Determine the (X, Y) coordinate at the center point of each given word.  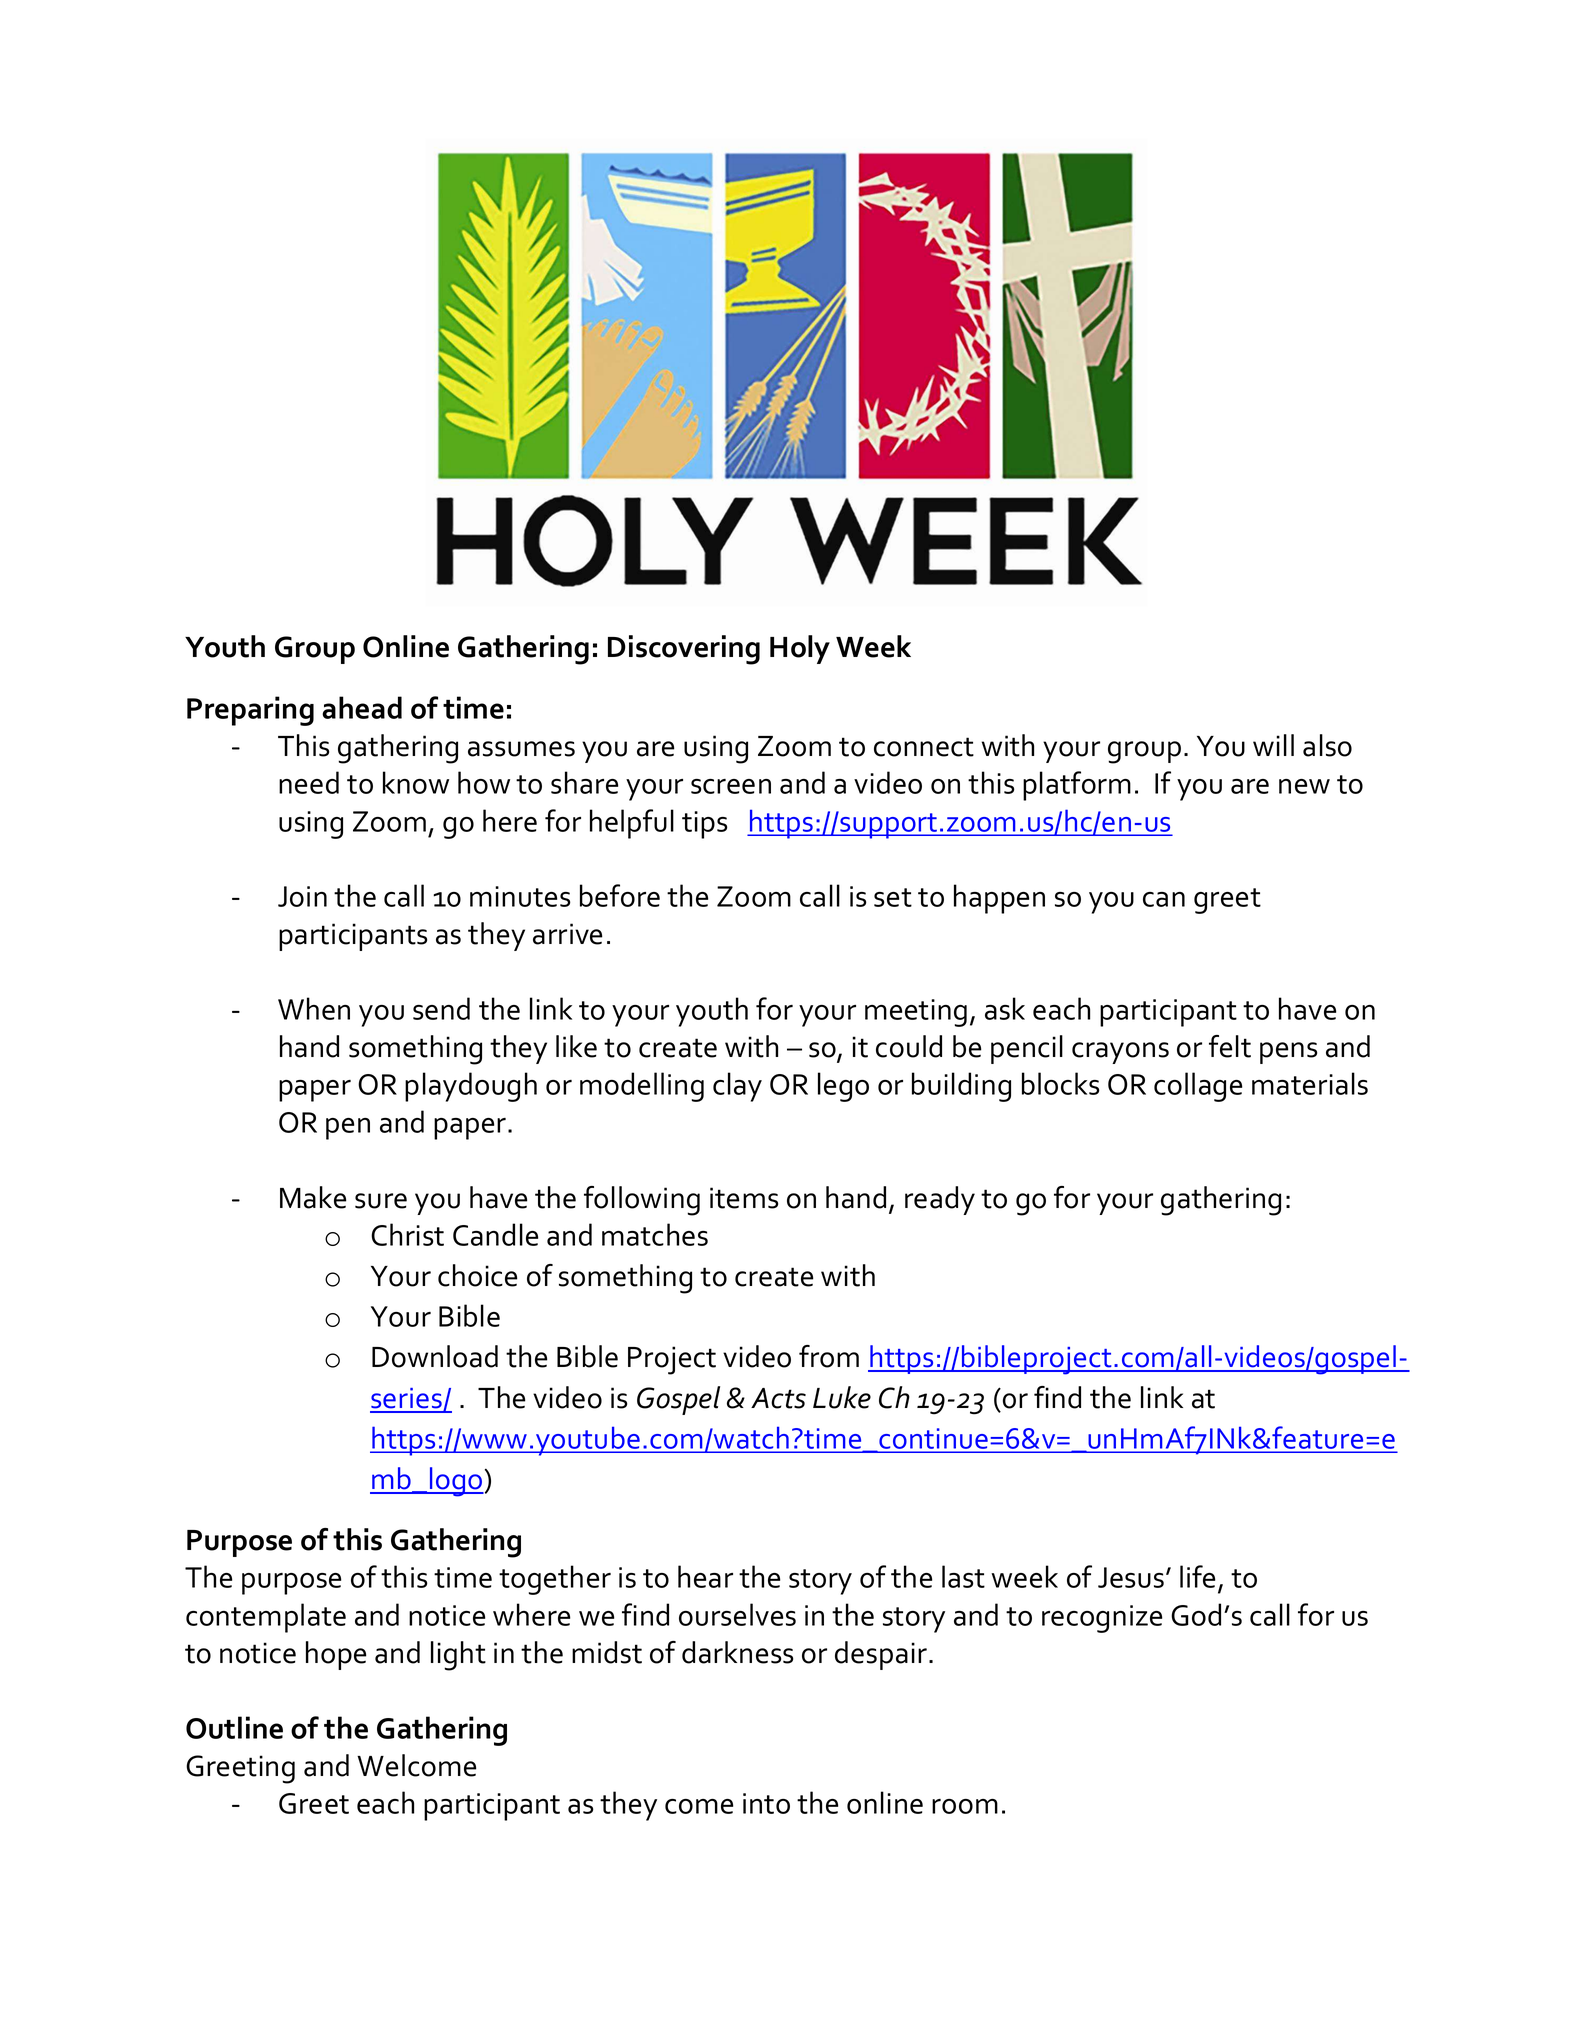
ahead (362, 707)
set (893, 897)
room (965, 1806)
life (1197, 1576)
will (1273, 745)
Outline (234, 1727)
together (555, 1580)
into (766, 1803)
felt (1230, 1046)
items (744, 1198)
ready (940, 1200)
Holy (800, 649)
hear (705, 1576)
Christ (407, 1234)
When (314, 1008)
